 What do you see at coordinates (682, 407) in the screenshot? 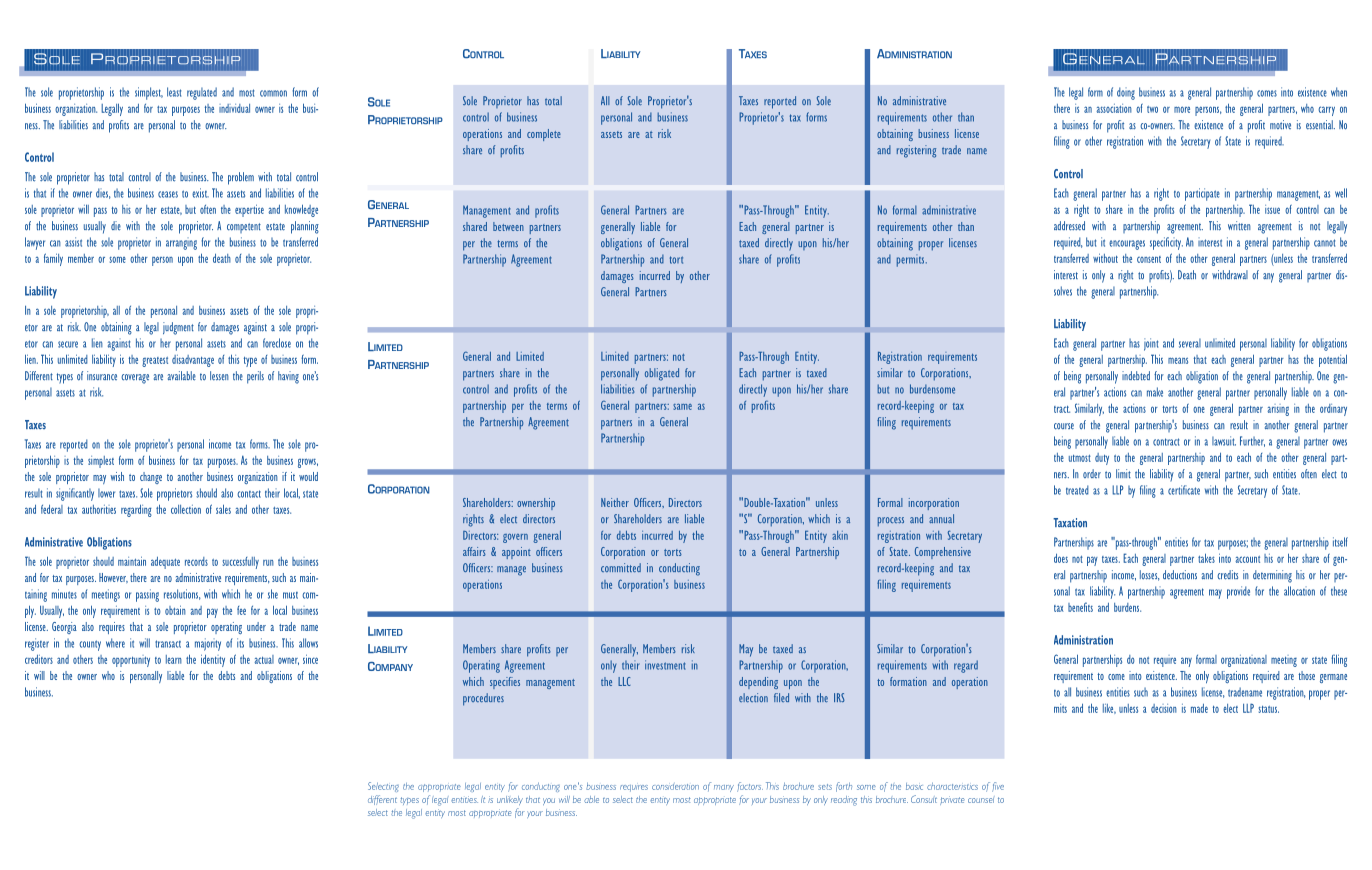
I see `same` at bounding box center [682, 407].
